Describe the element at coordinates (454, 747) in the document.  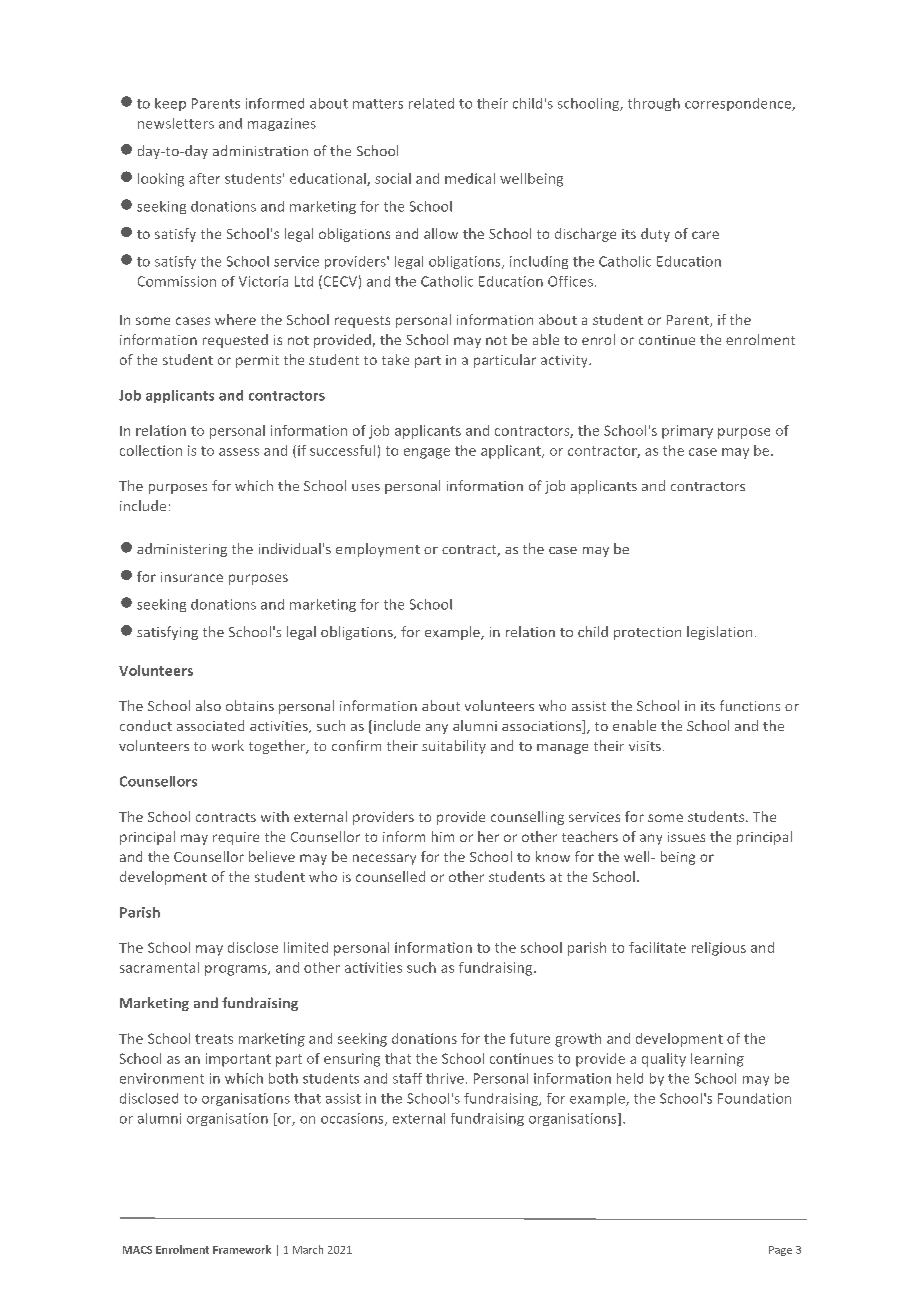
I see `suitability` at that location.
